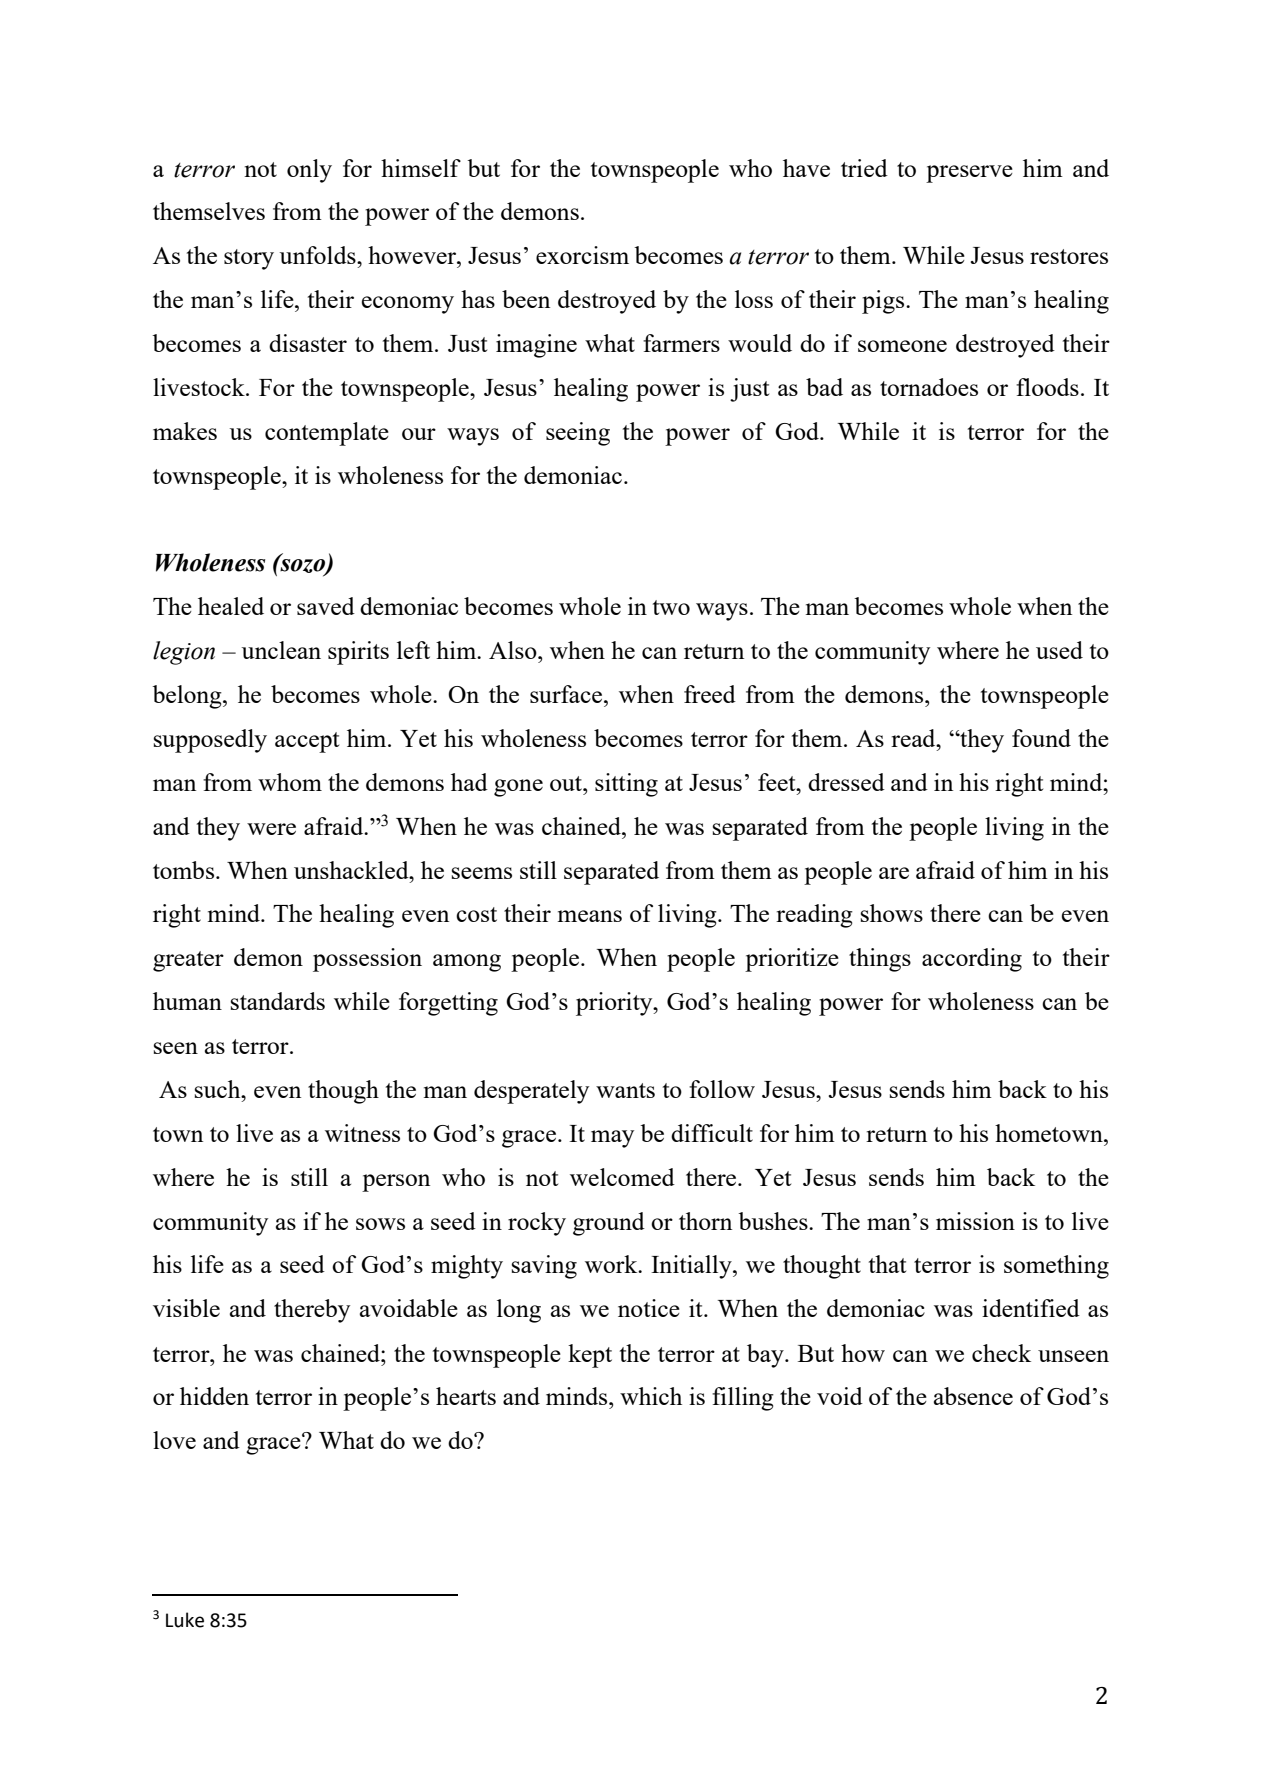 Image resolution: width=1262 pixels, height=1785 pixels. What do you see at coordinates (1059, 650) in the screenshot?
I see `used` at bounding box center [1059, 650].
